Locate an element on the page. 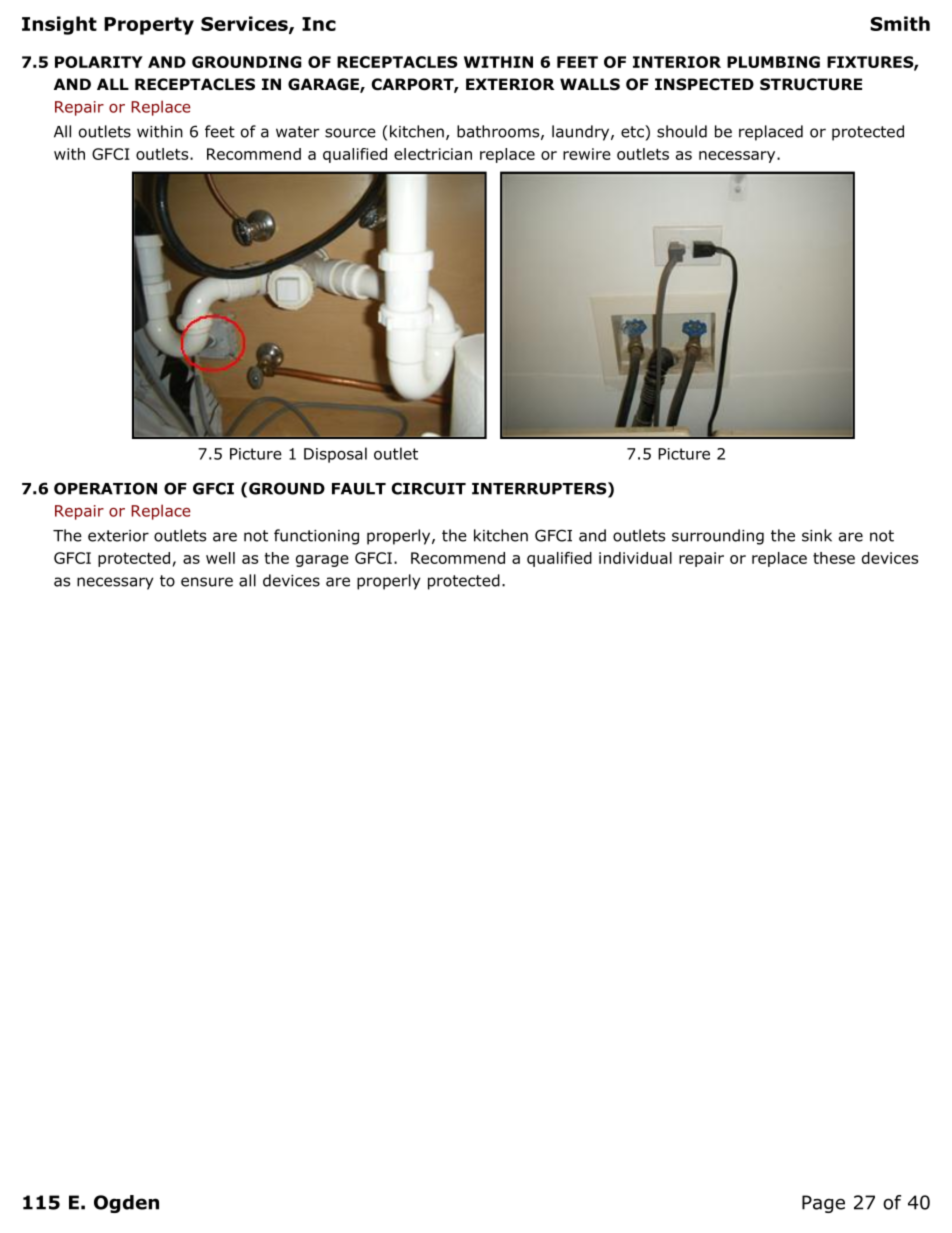  PLUMBING is located at coordinates (773, 62).
